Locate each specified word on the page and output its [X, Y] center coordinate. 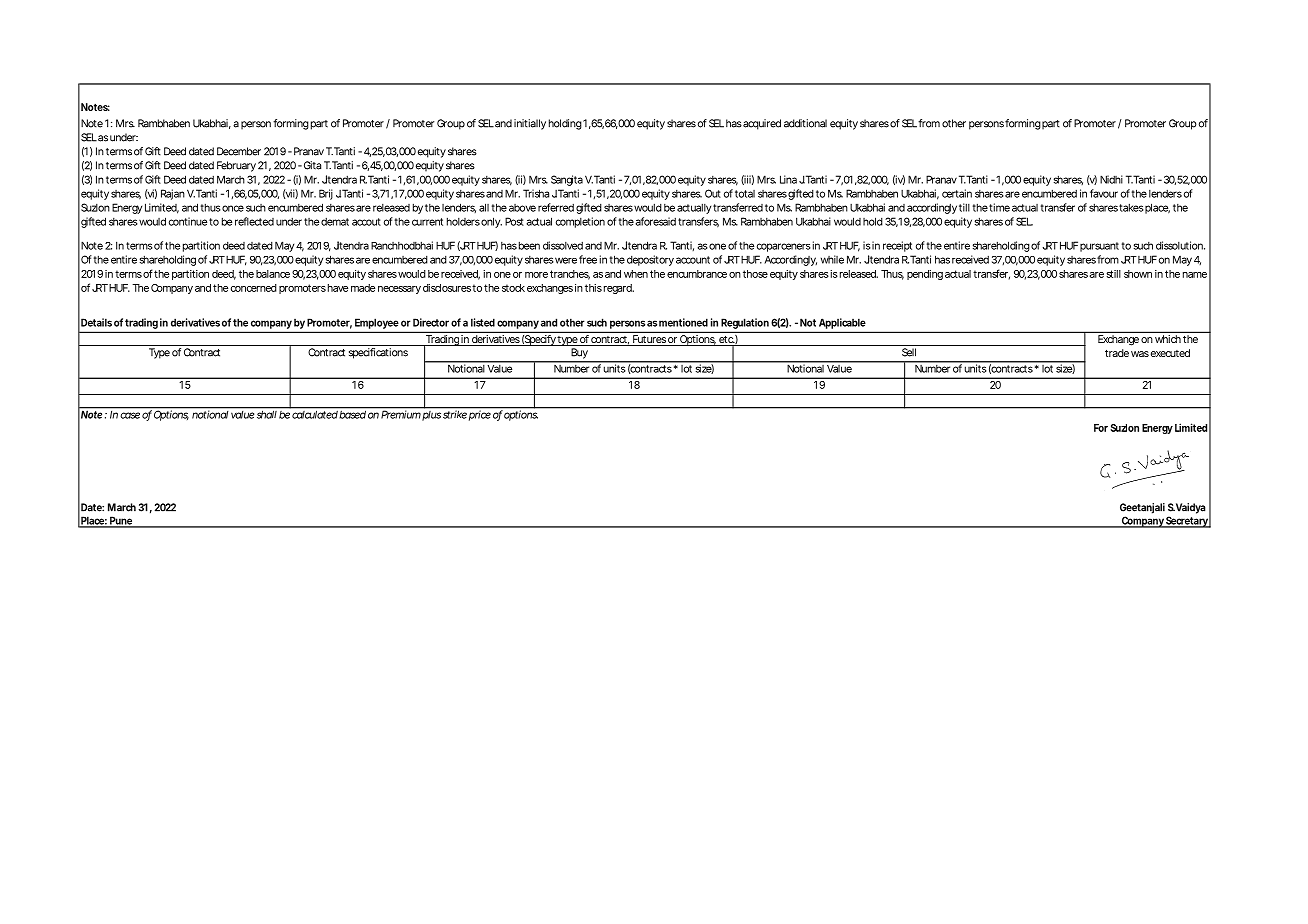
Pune [121, 521]
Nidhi [1111, 179]
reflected [254, 221]
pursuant [1099, 247]
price [479, 414]
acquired [762, 124]
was [1140, 354]
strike [454, 413]
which [1168, 339]
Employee [376, 325]
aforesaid [656, 221]
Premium [400, 413]
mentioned [683, 322]
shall [266, 413]
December [239, 151]
